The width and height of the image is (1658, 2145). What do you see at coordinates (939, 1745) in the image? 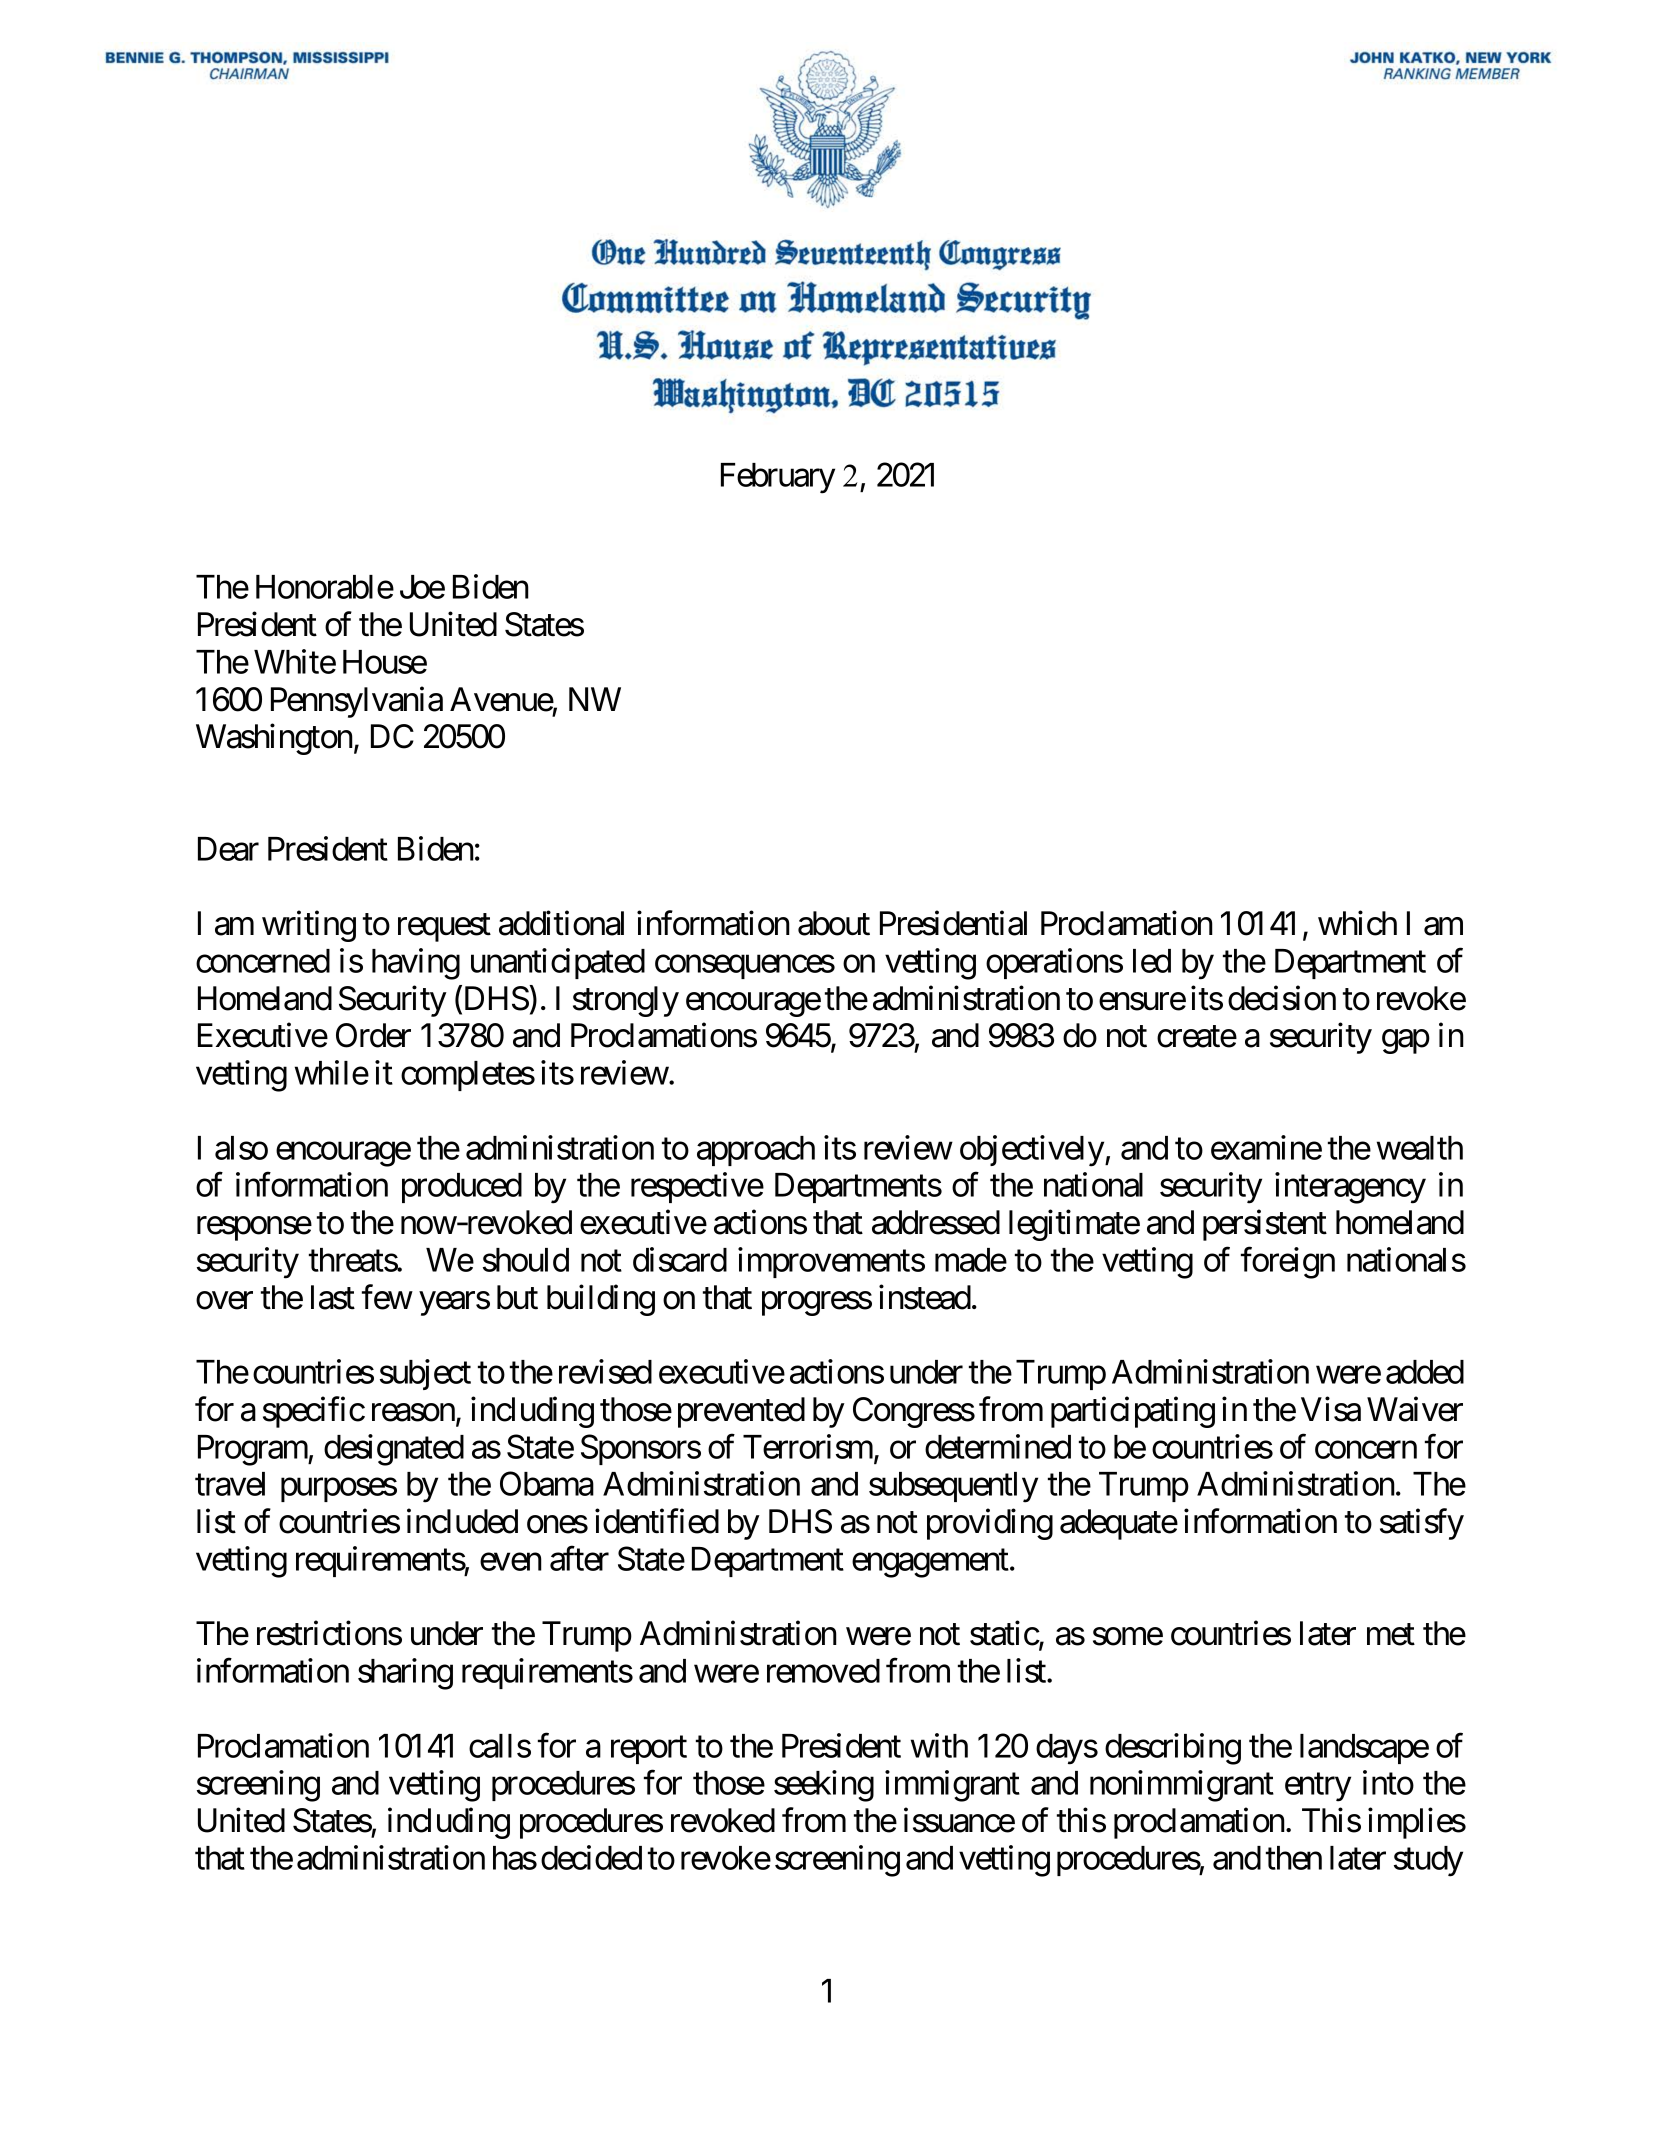
I see `with` at bounding box center [939, 1745].
